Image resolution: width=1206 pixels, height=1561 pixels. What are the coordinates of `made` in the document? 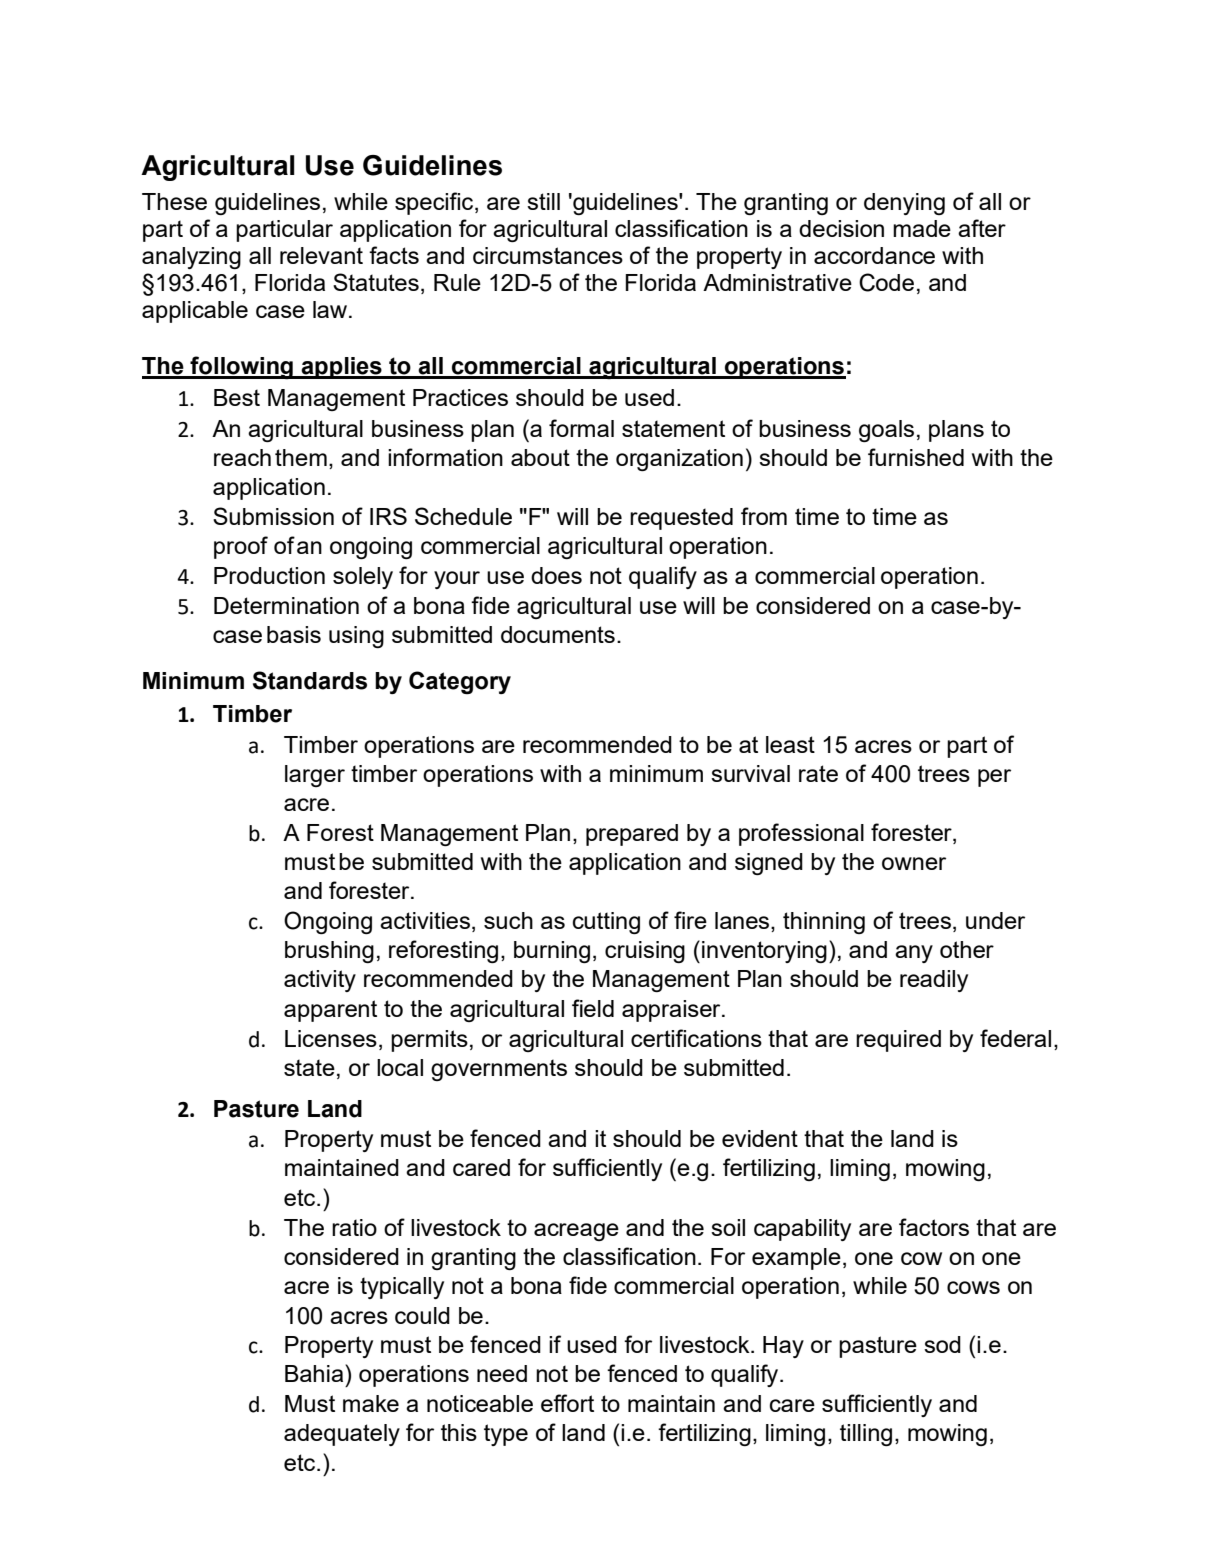 It's located at (922, 228).
